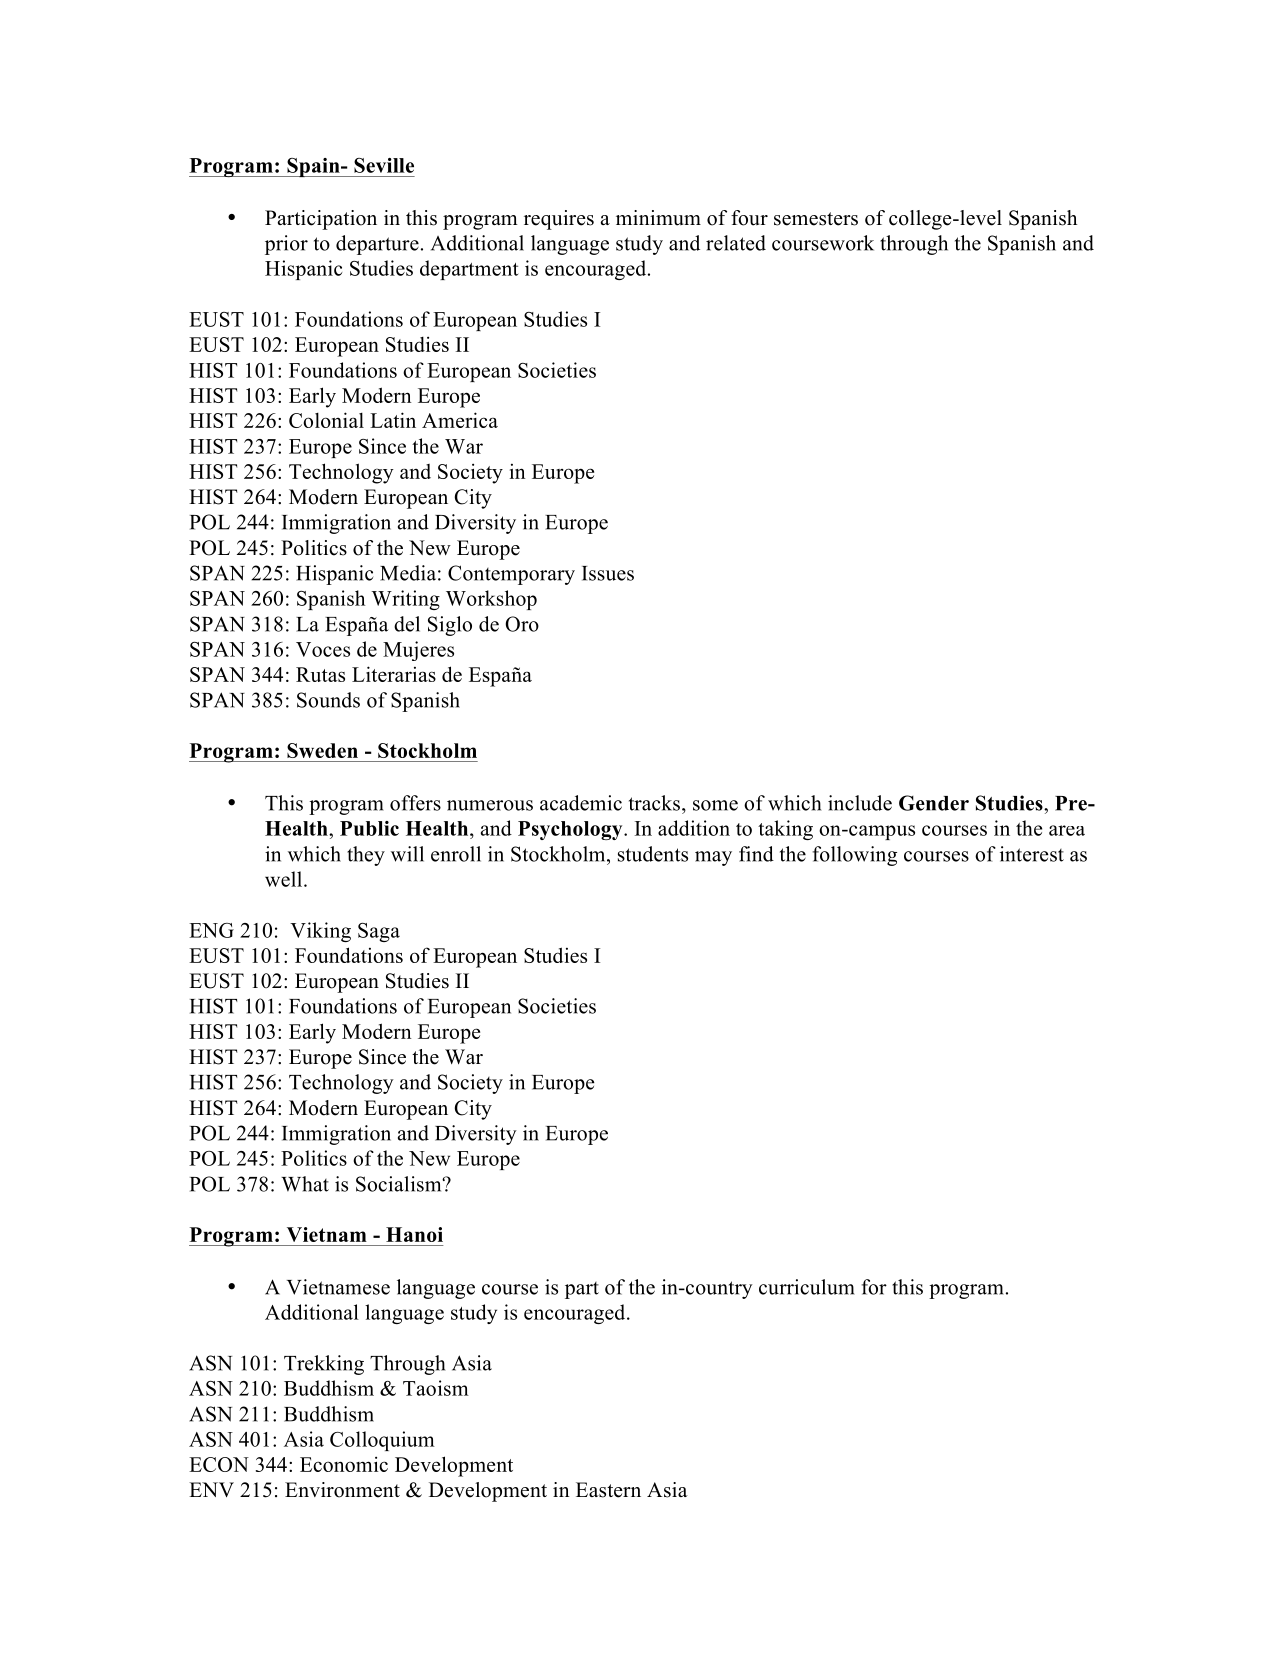 The height and width of the page is (1665, 1287). Describe the element at coordinates (658, 218) in the page. I see `minimum` at that location.
